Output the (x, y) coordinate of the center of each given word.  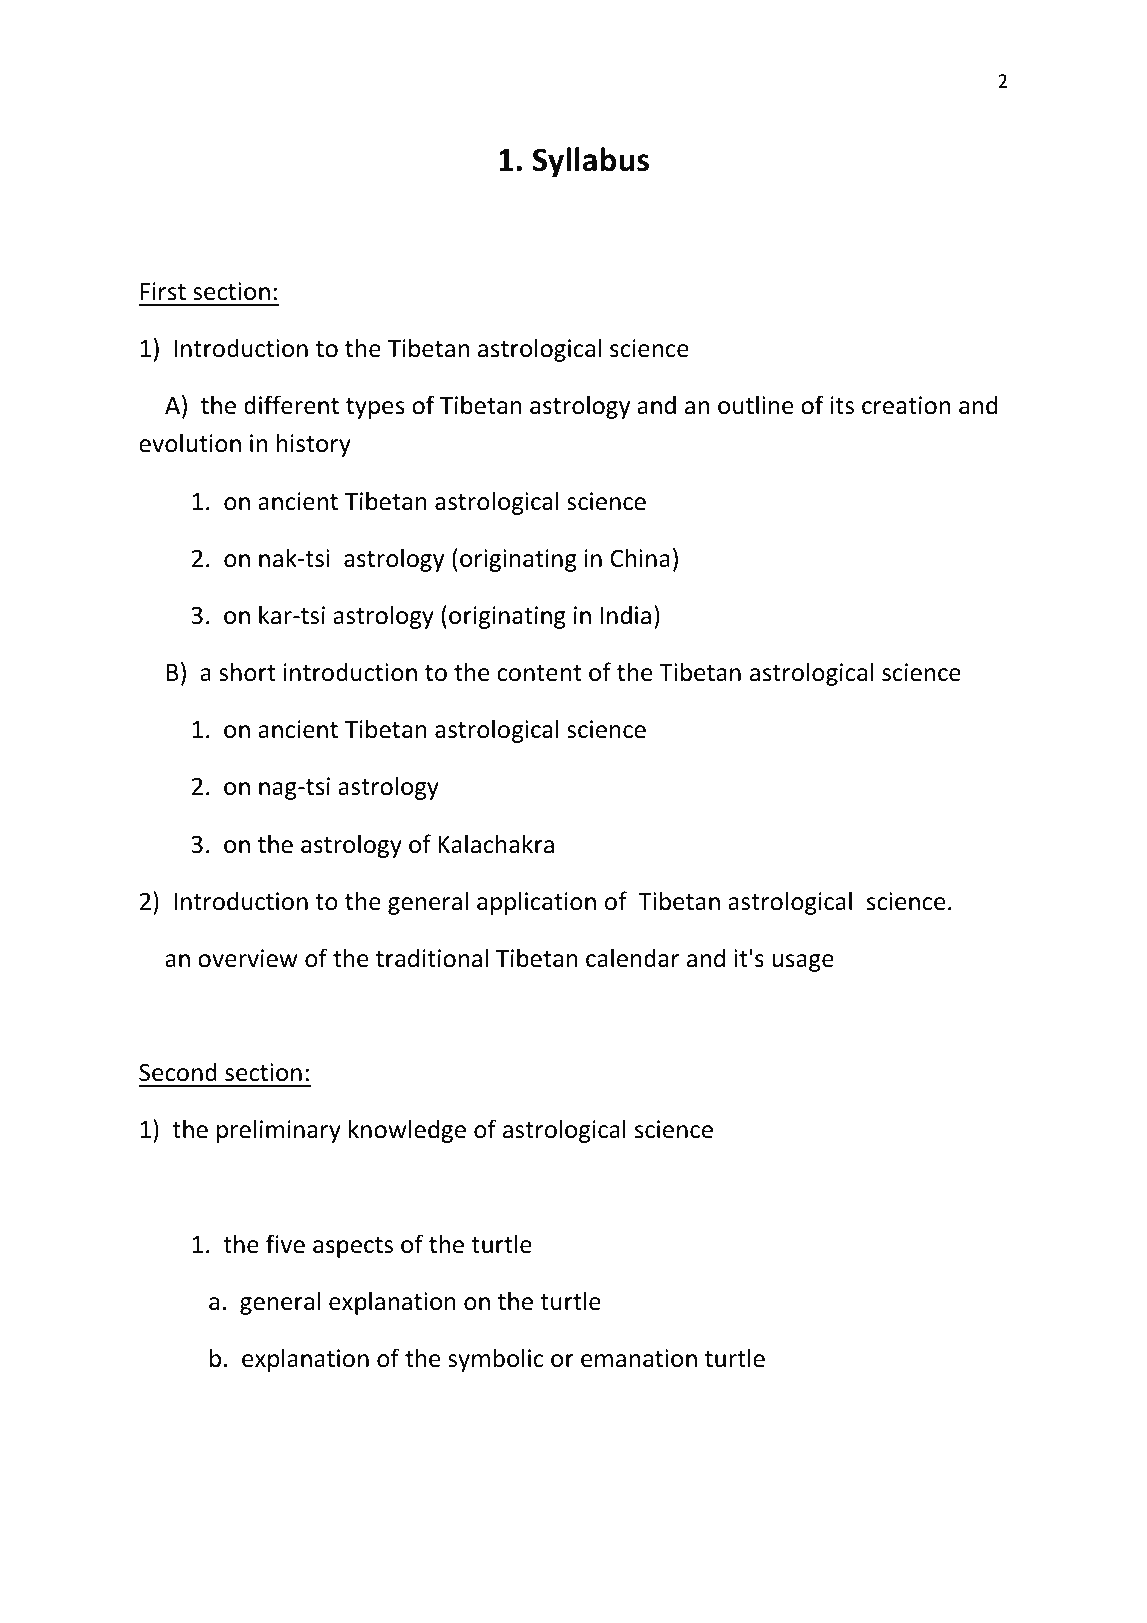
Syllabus (591, 162)
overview (248, 958)
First (163, 291)
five (285, 1244)
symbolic (496, 1360)
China (640, 558)
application (536, 903)
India (625, 615)
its (842, 405)
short (247, 672)
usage (803, 963)
